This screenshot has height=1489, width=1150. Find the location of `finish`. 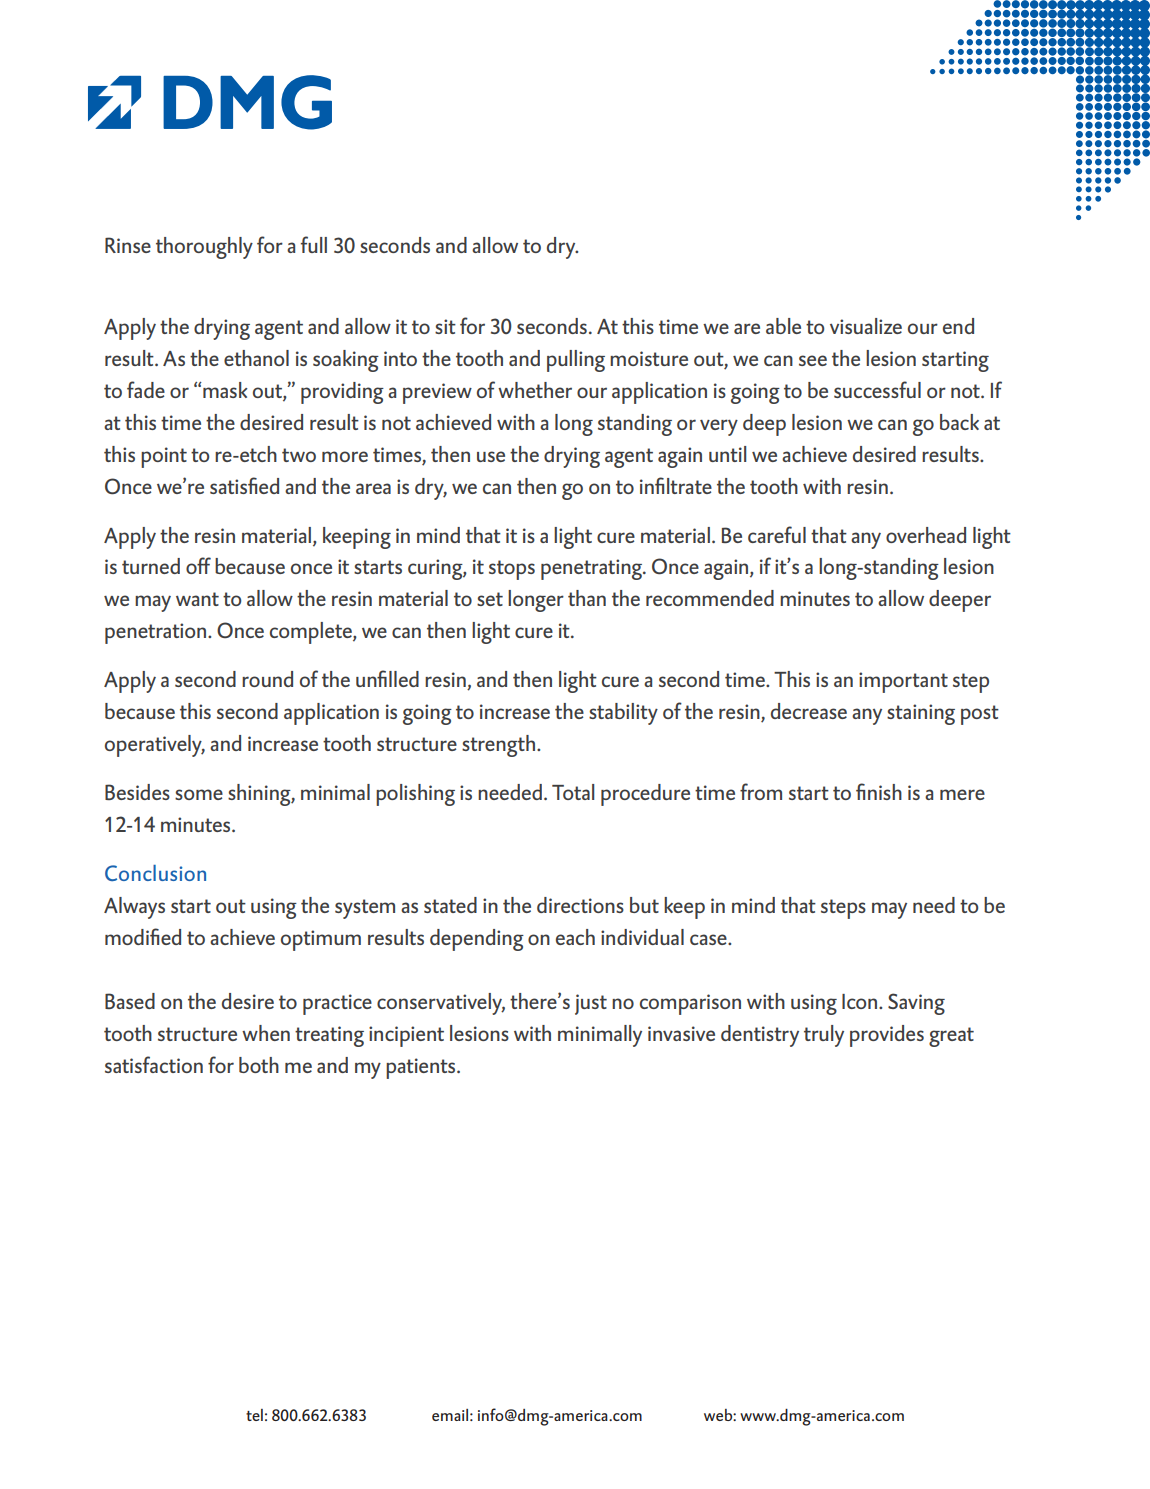

finish is located at coordinates (879, 791).
